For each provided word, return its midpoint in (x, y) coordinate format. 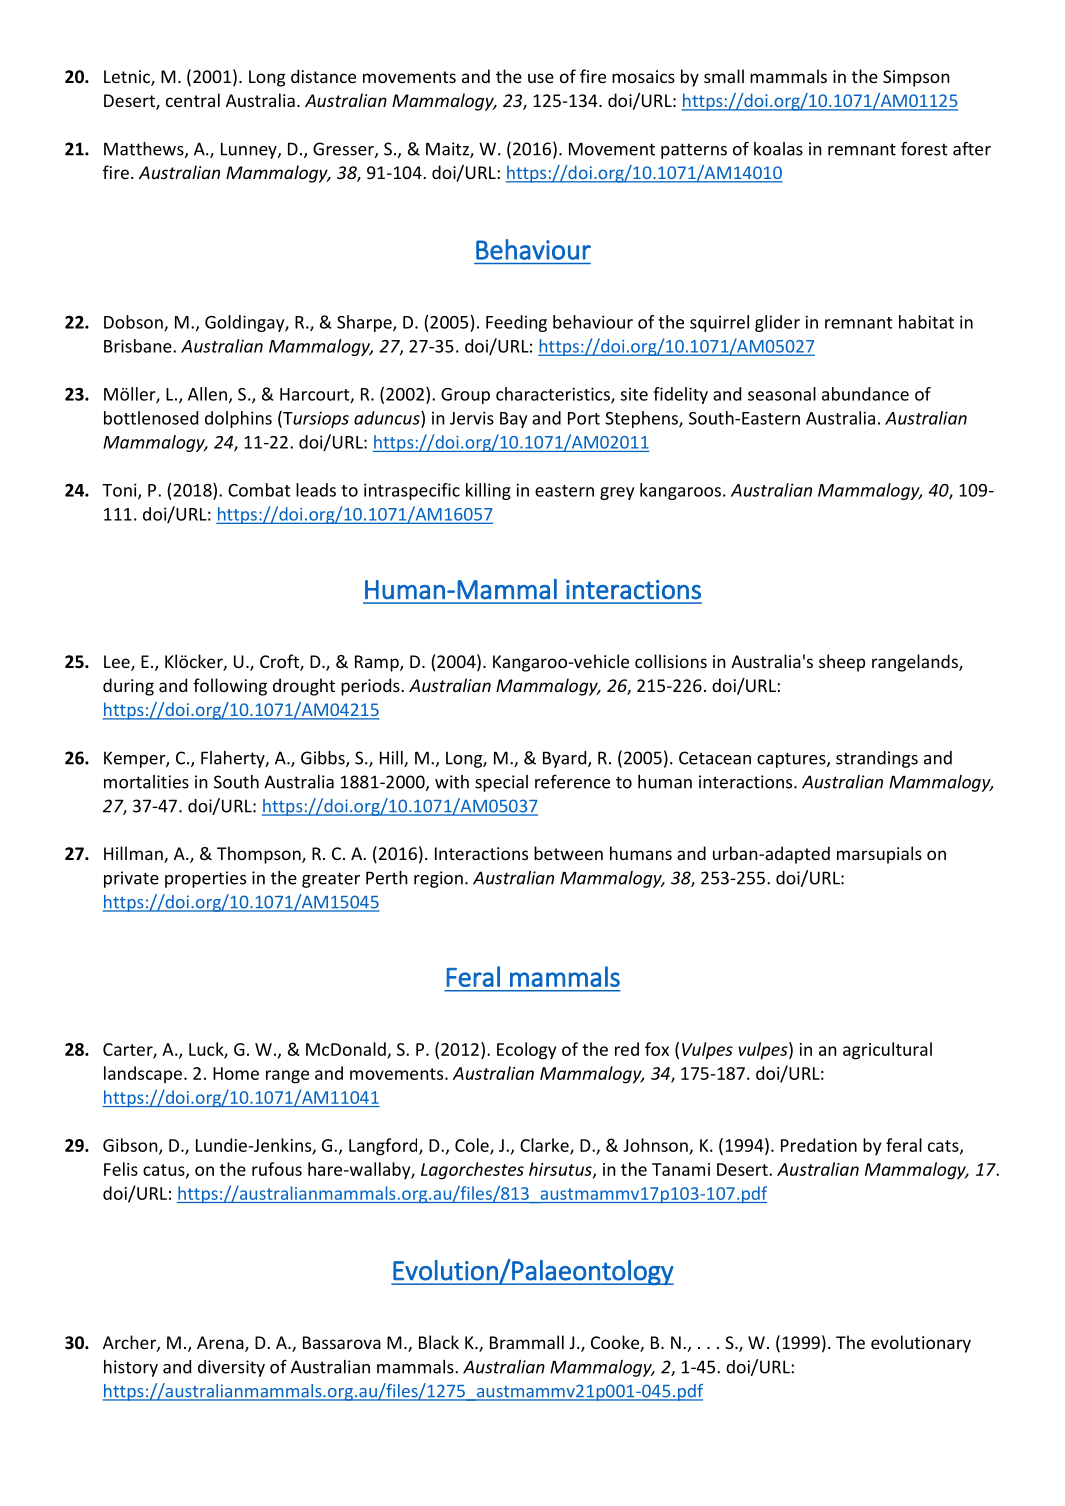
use (541, 78)
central (193, 100)
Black (439, 1342)
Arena (221, 1344)
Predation (819, 1145)
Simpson (916, 78)
